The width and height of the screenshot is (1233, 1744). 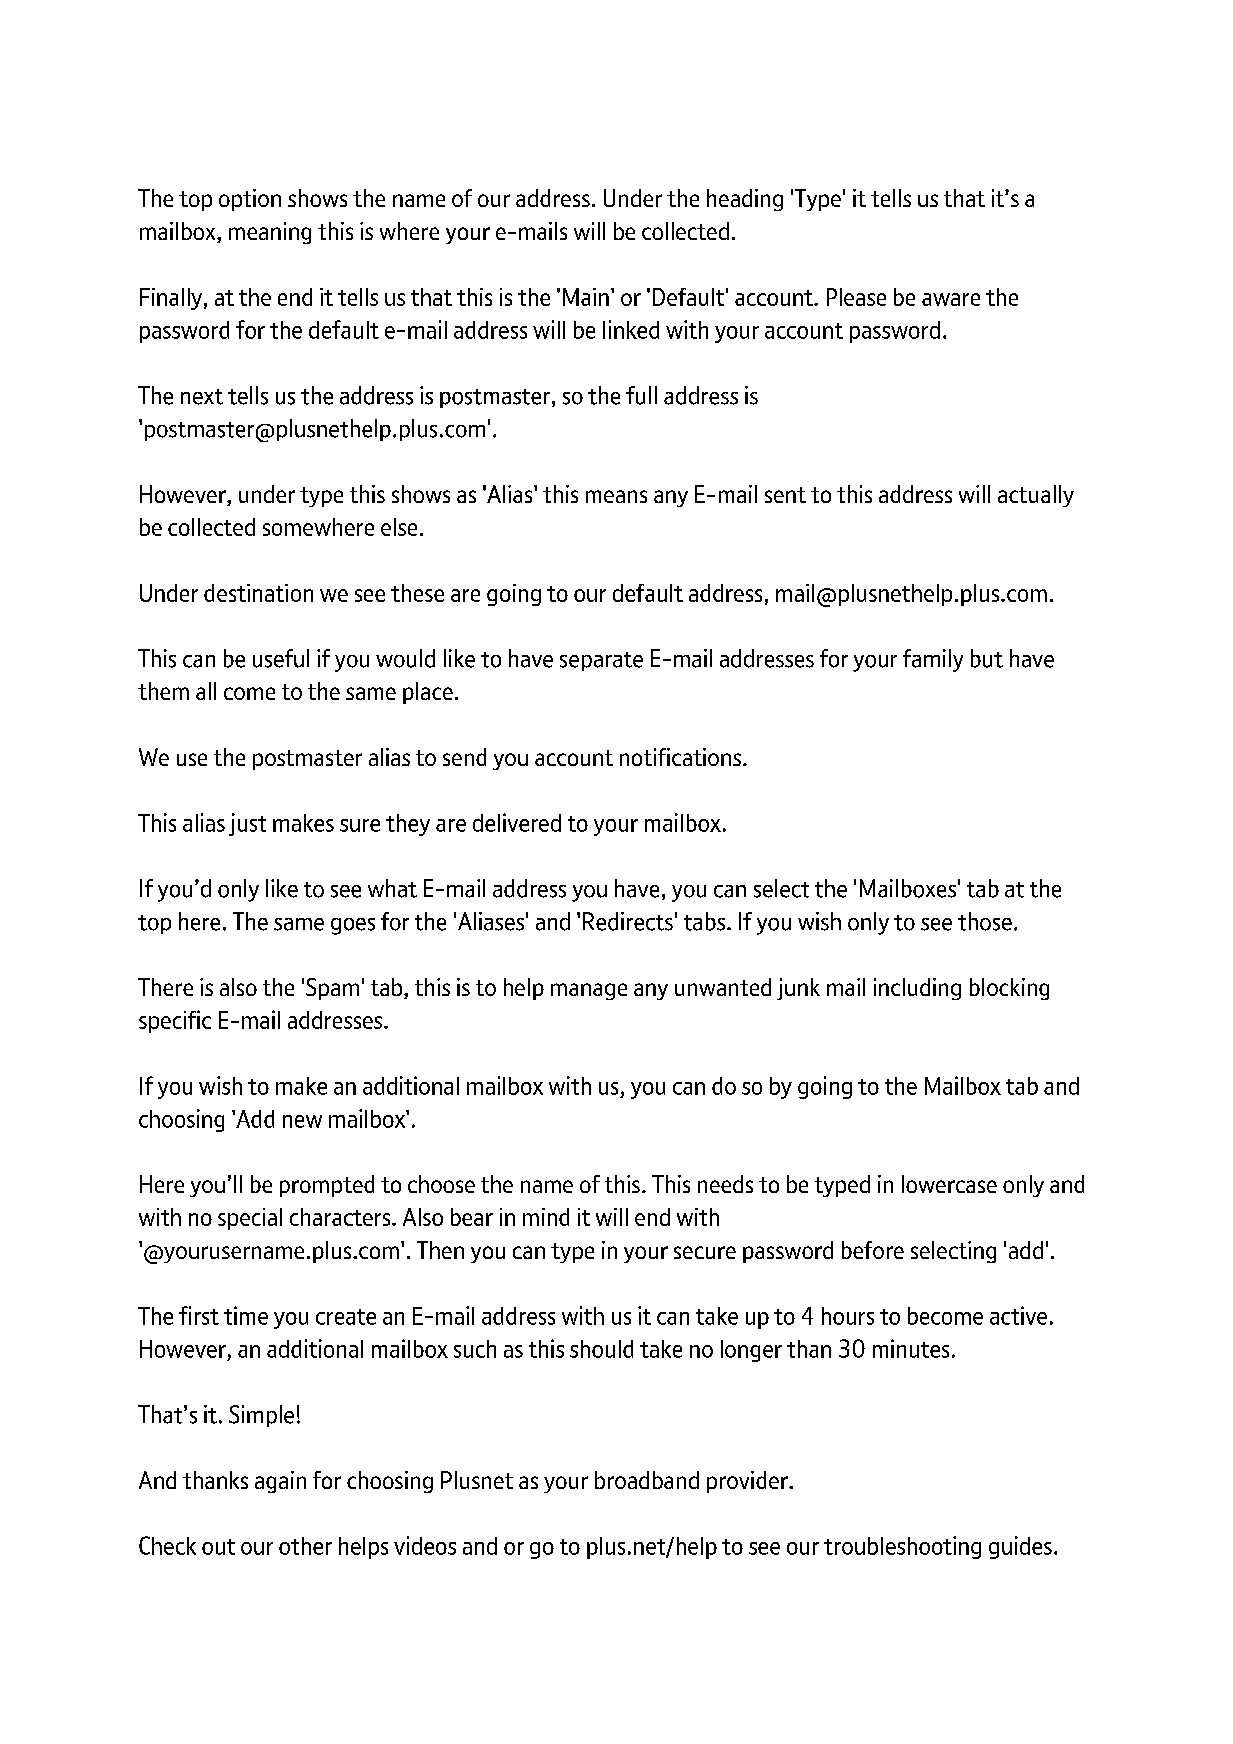 I want to click on broadband, so click(x=647, y=1480).
